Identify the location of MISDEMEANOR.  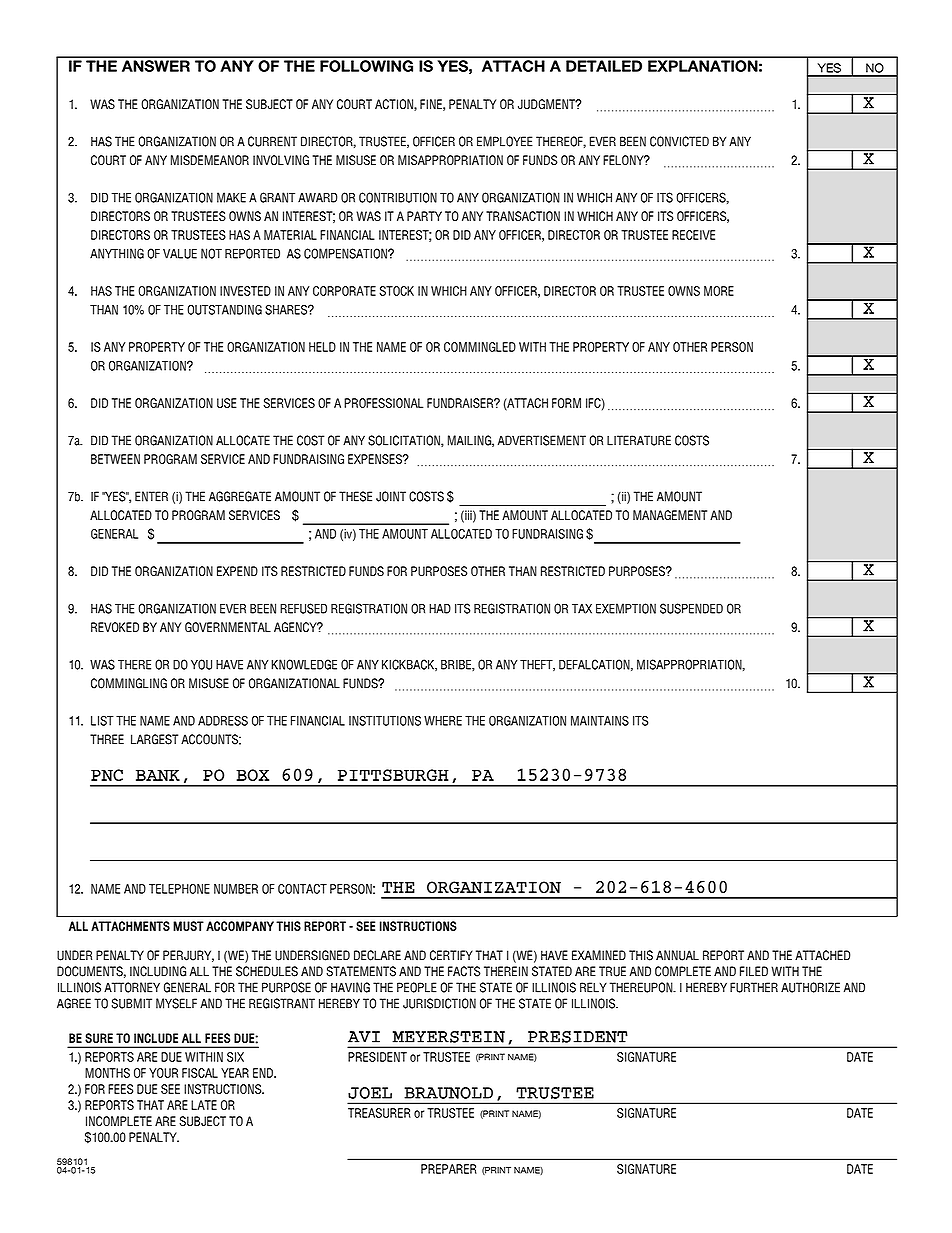
(210, 160).
